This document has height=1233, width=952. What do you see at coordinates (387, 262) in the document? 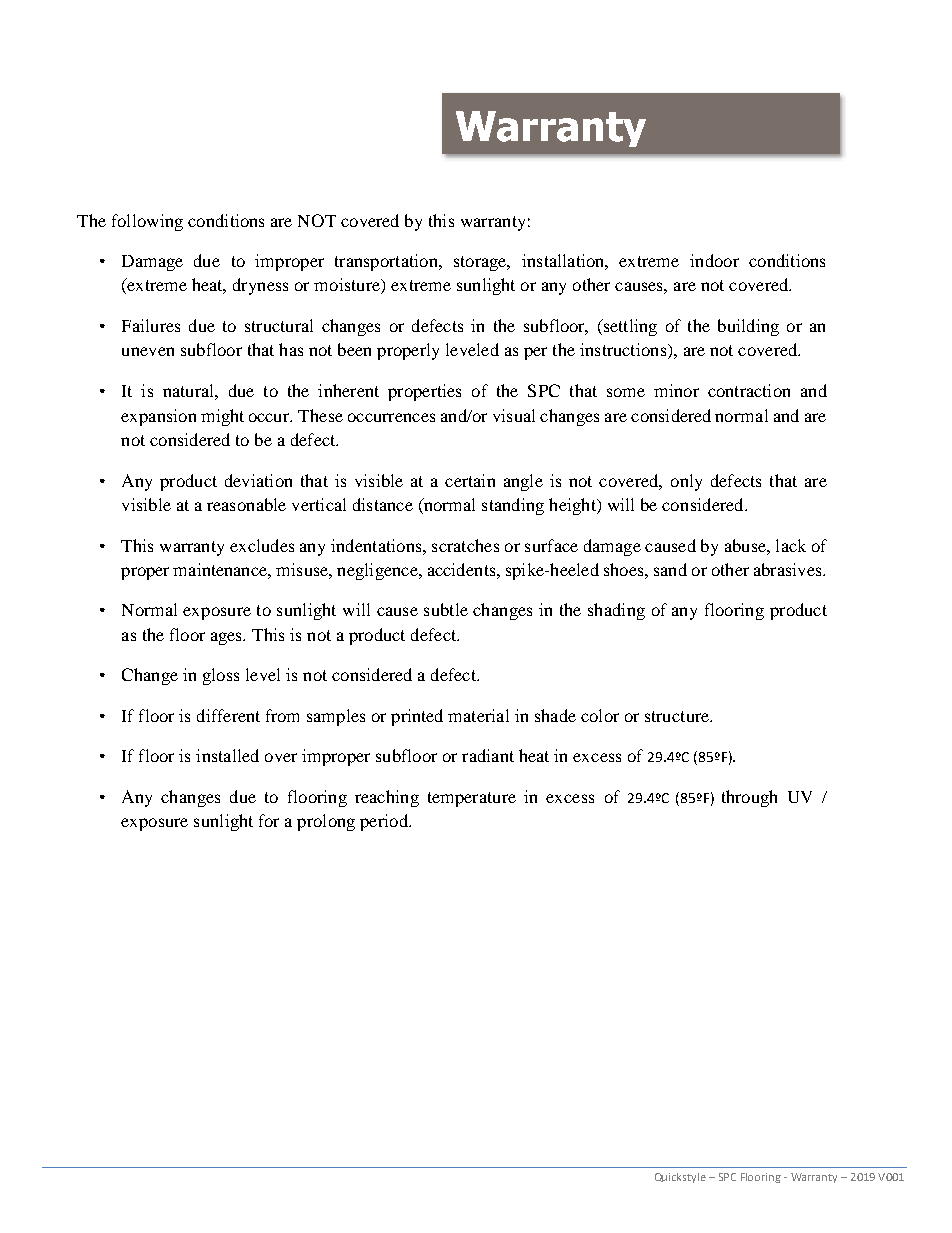
I see `transportation` at bounding box center [387, 262].
